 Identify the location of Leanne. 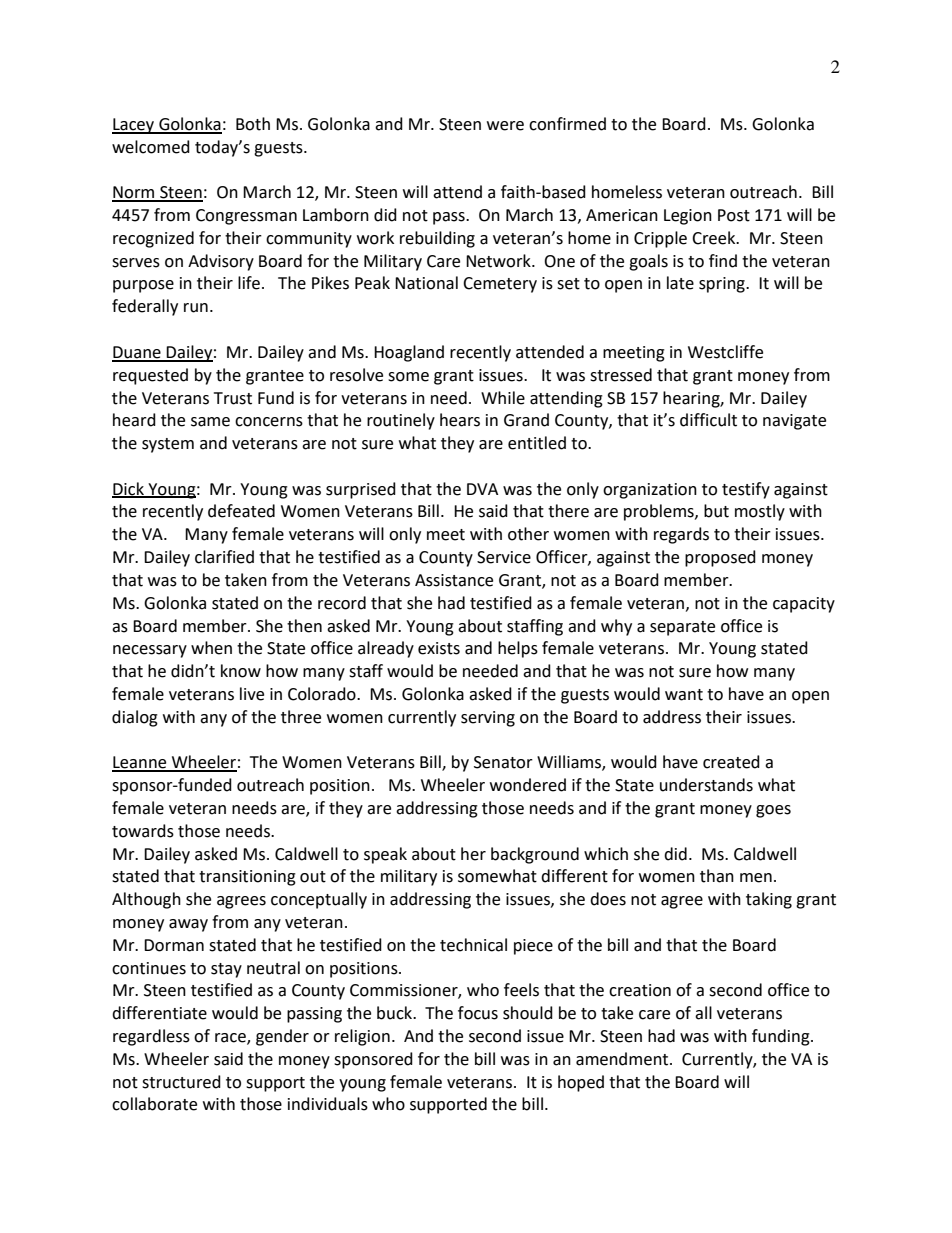
(140, 763).
